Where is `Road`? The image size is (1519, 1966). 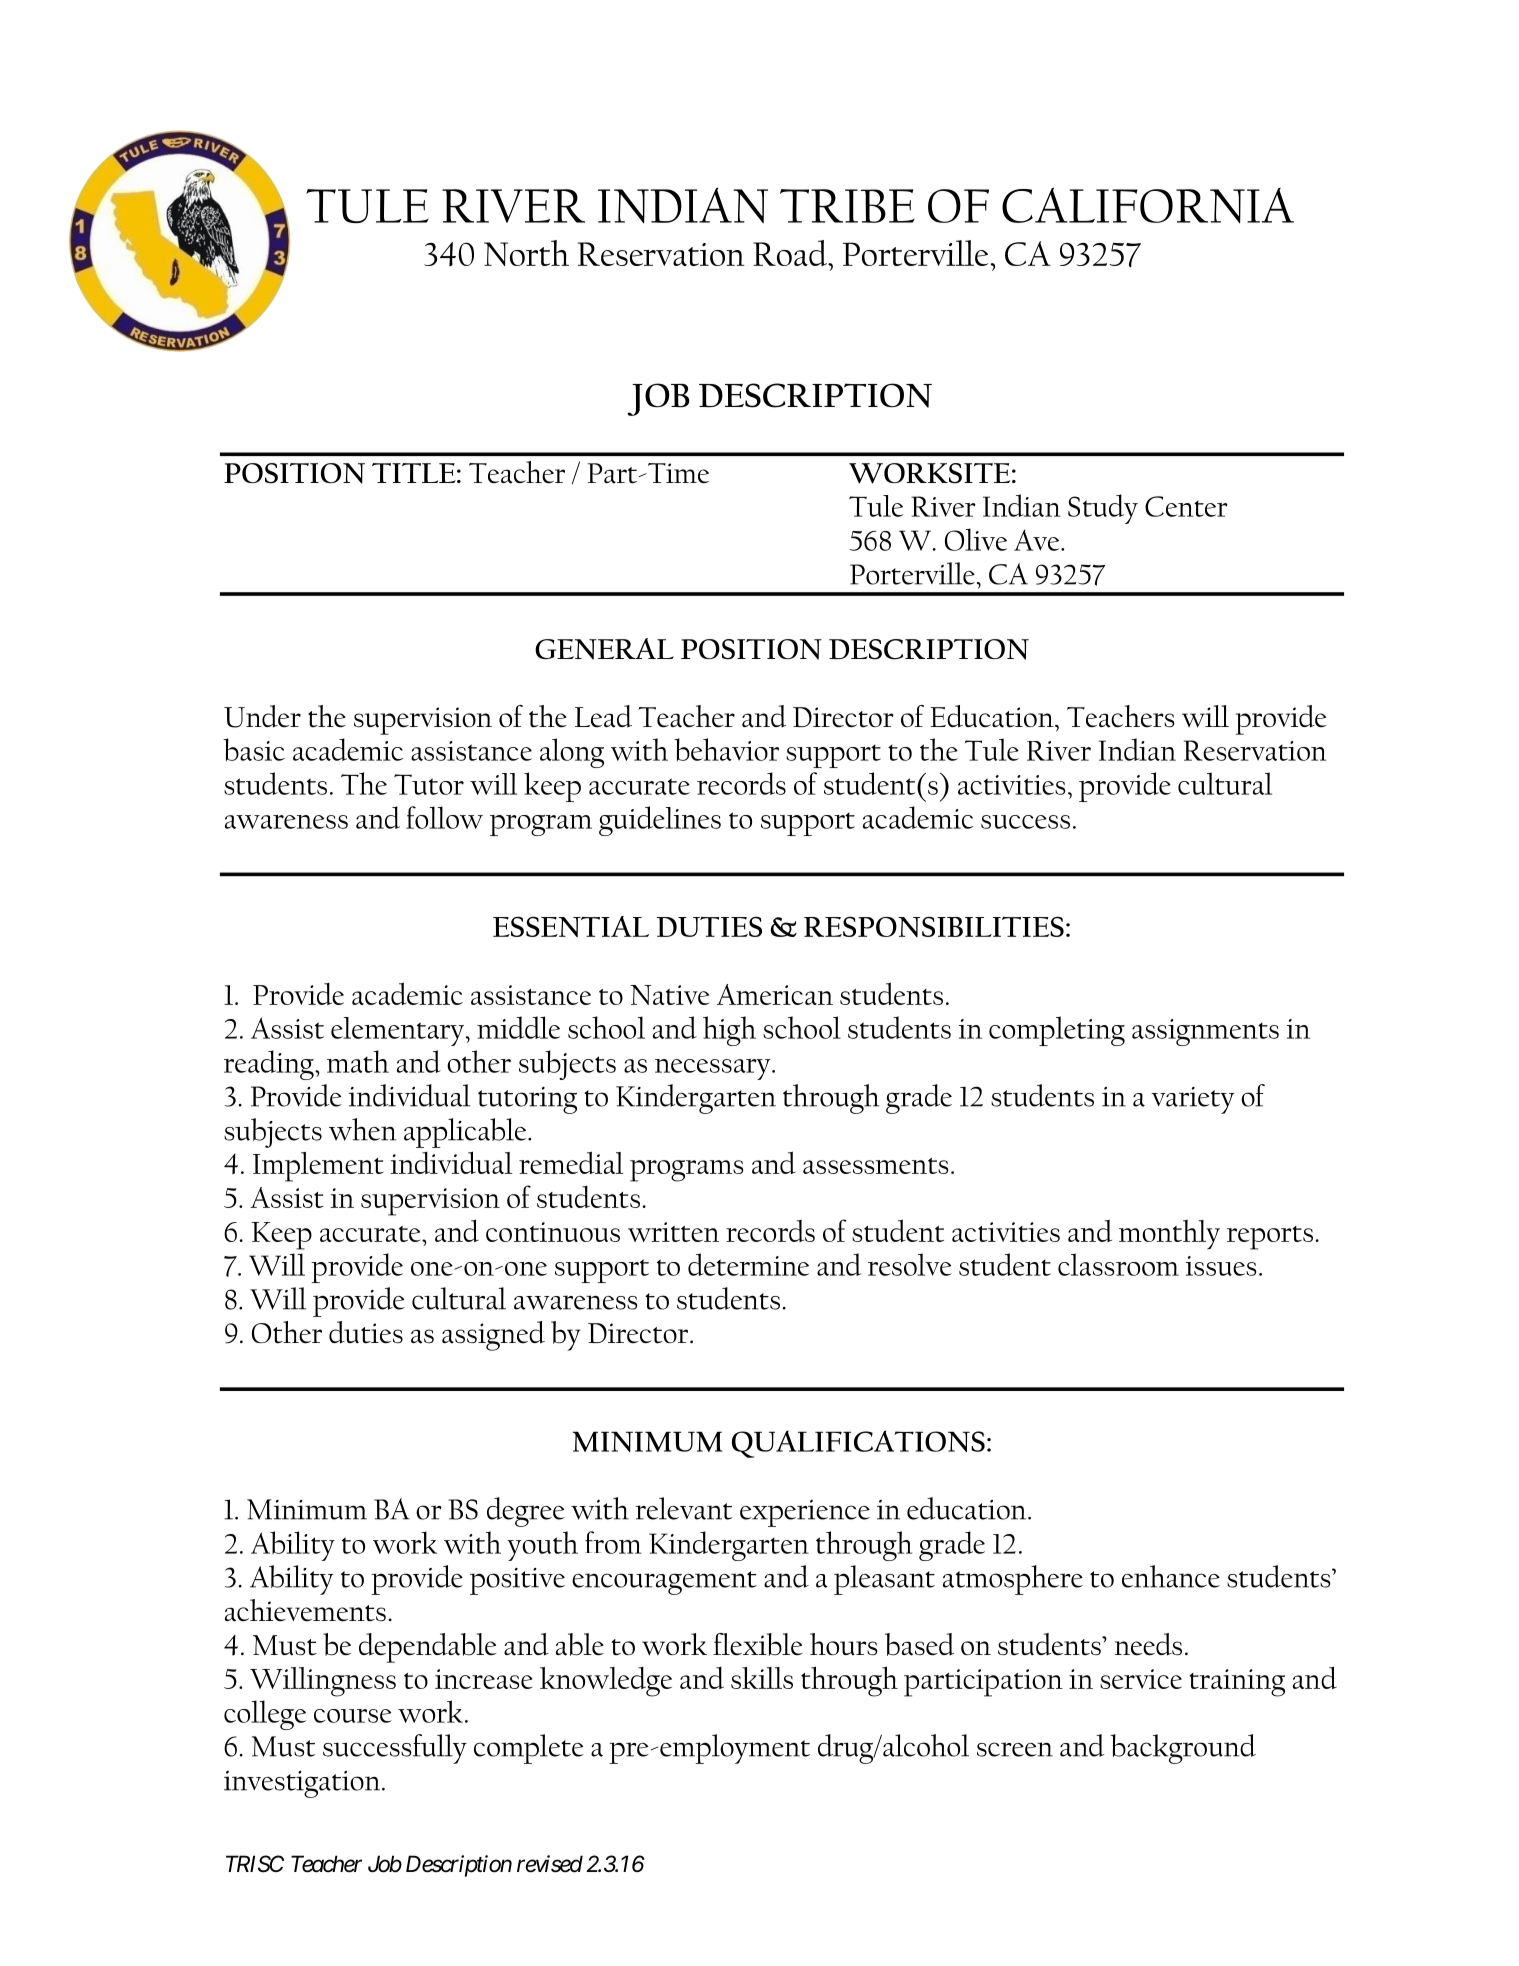 Road is located at coordinates (791, 253).
